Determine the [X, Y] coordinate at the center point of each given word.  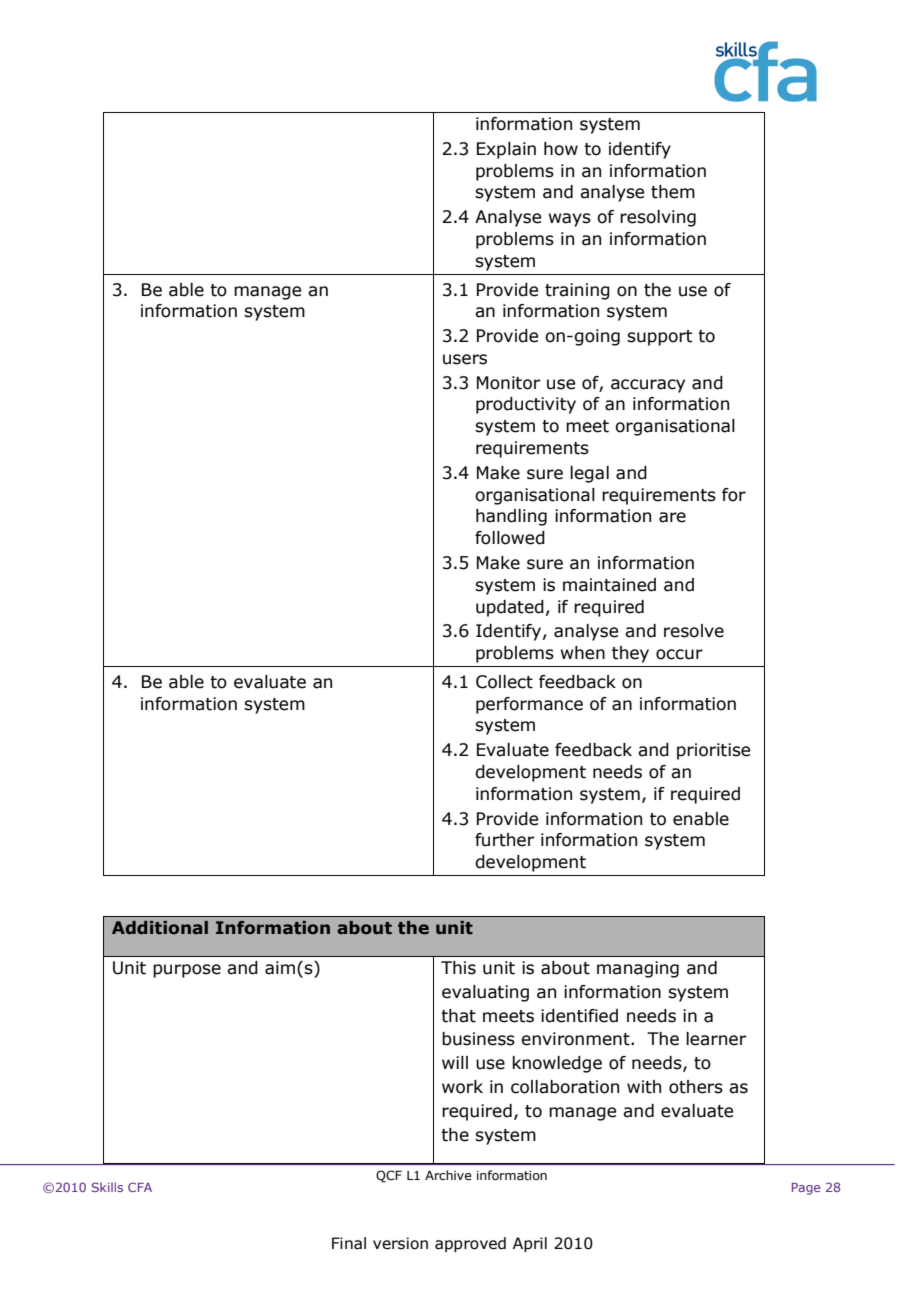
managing [638, 969]
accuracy [648, 386]
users [465, 359]
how [561, 149]
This [458, 968]
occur [679, 654]
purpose [187, 971]
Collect [504, 682]
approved [470, 1244]
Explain [506, 150]
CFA [140, 1187]
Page [806, 1189]
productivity [526, 405]
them [673, 192]
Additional [160, 928]
